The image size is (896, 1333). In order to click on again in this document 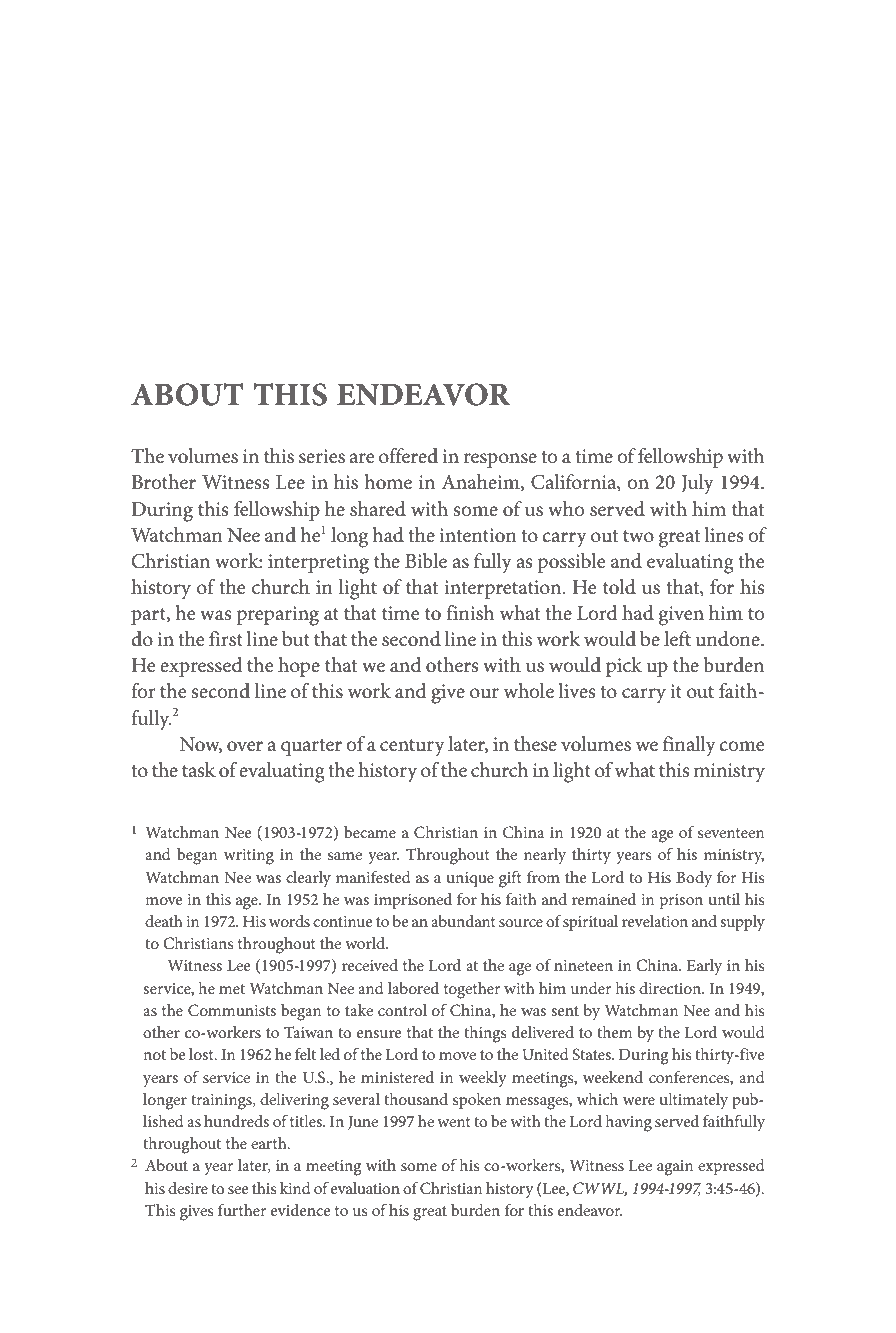, I will do `click(675, 1168)`.
